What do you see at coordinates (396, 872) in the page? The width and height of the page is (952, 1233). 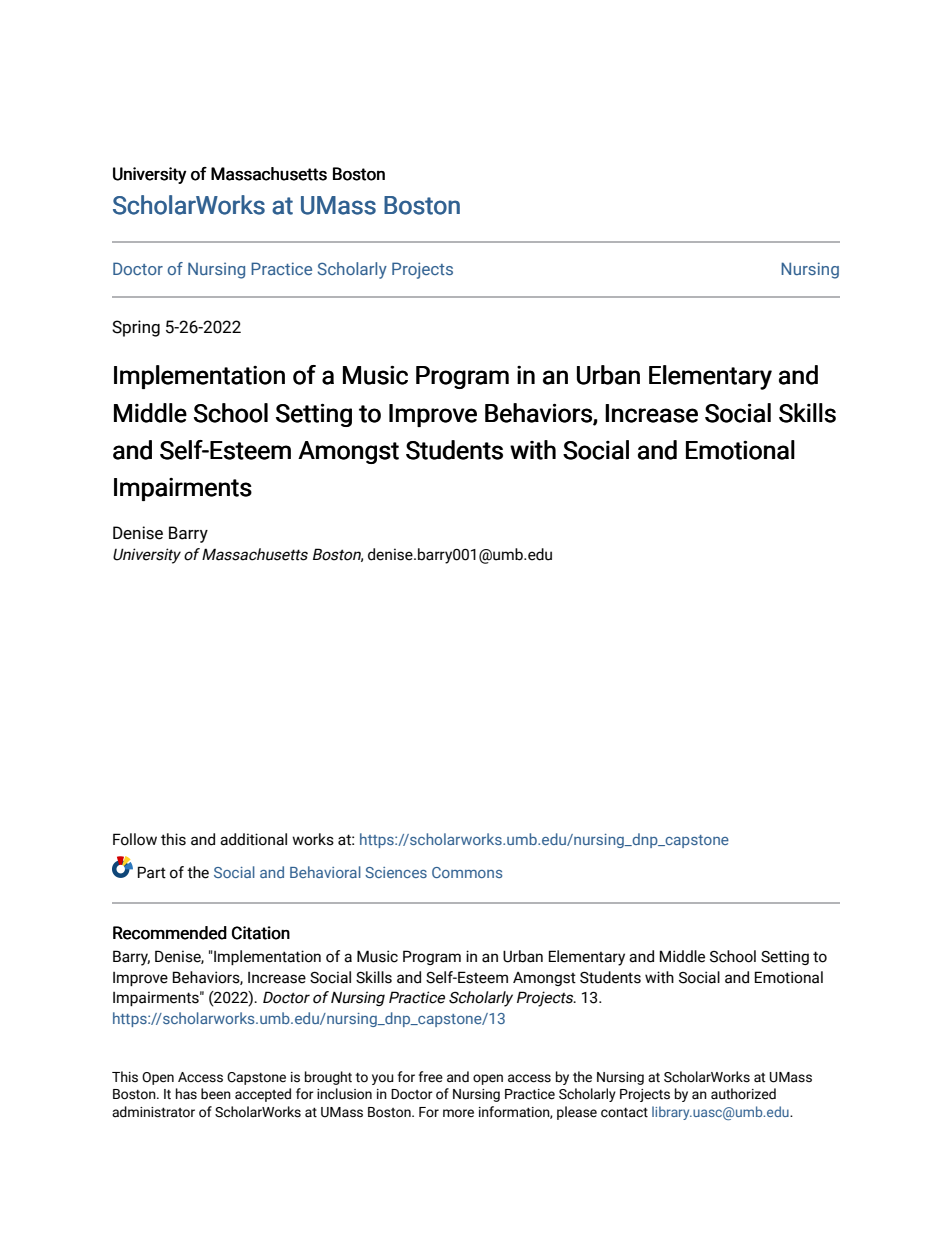 I see `Sciences` at bounding box center [396, 872].
